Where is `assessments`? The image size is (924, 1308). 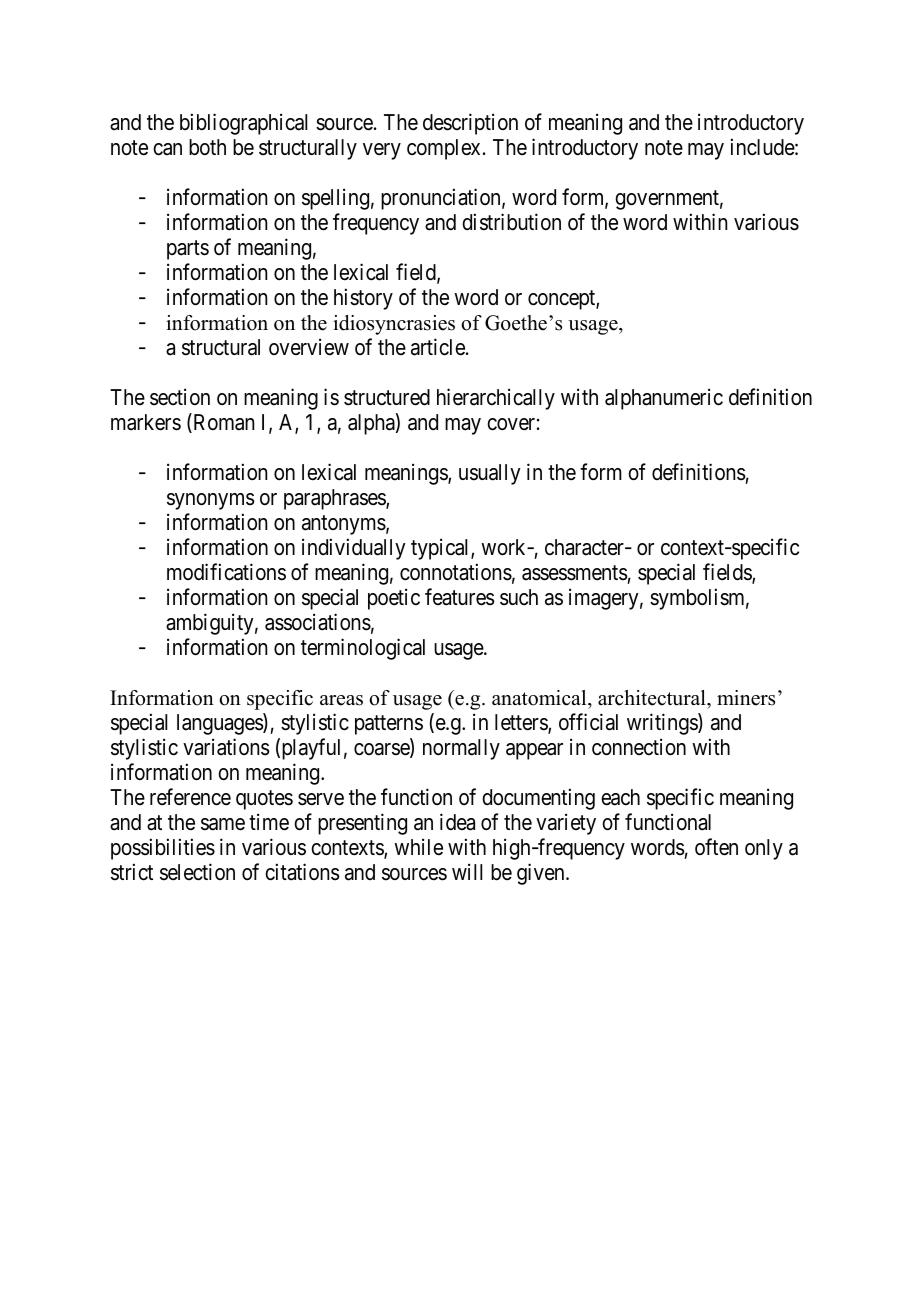 assessments is located at coordinates (575, 573).
